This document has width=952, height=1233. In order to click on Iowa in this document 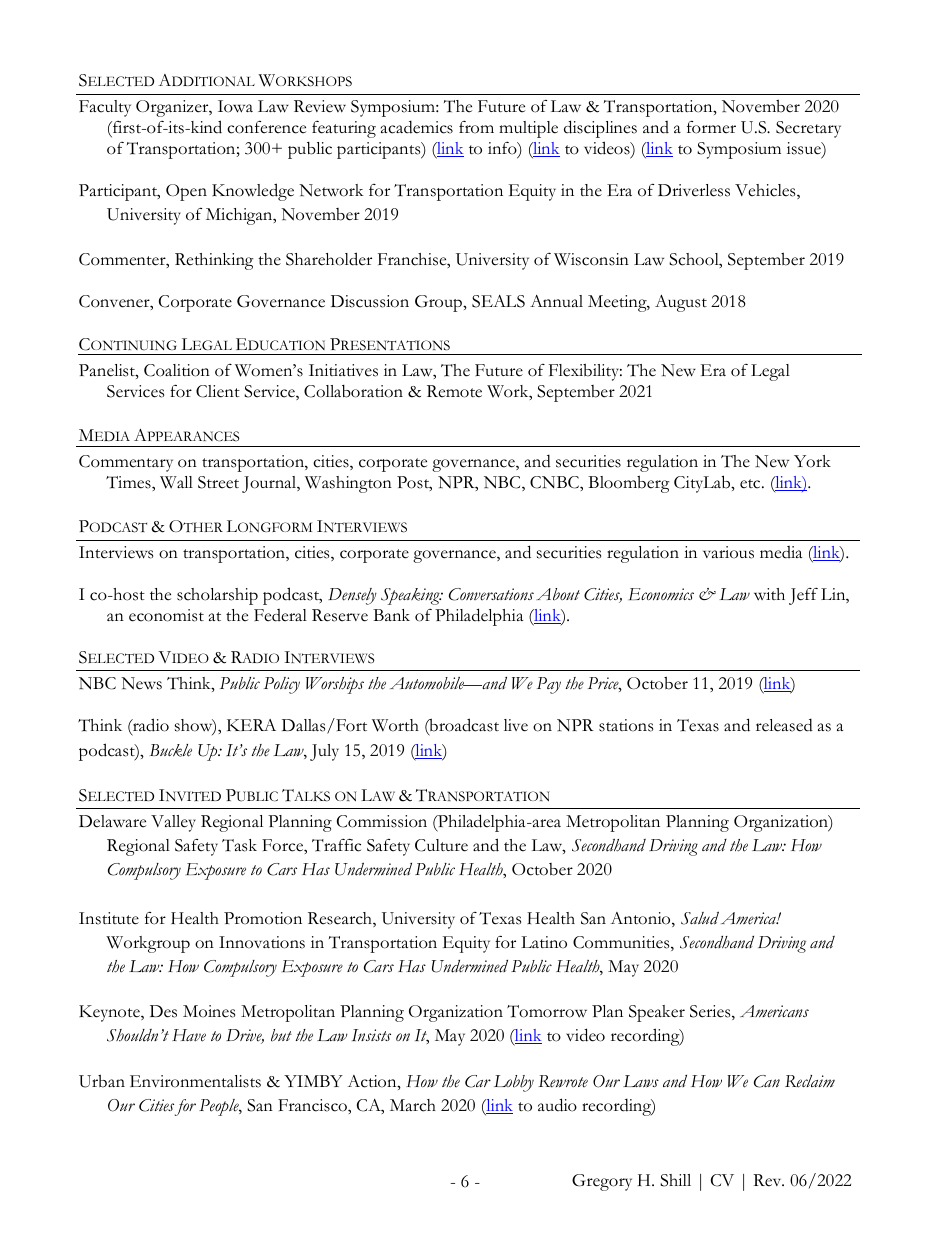, I will do `click(235, 106)`.
